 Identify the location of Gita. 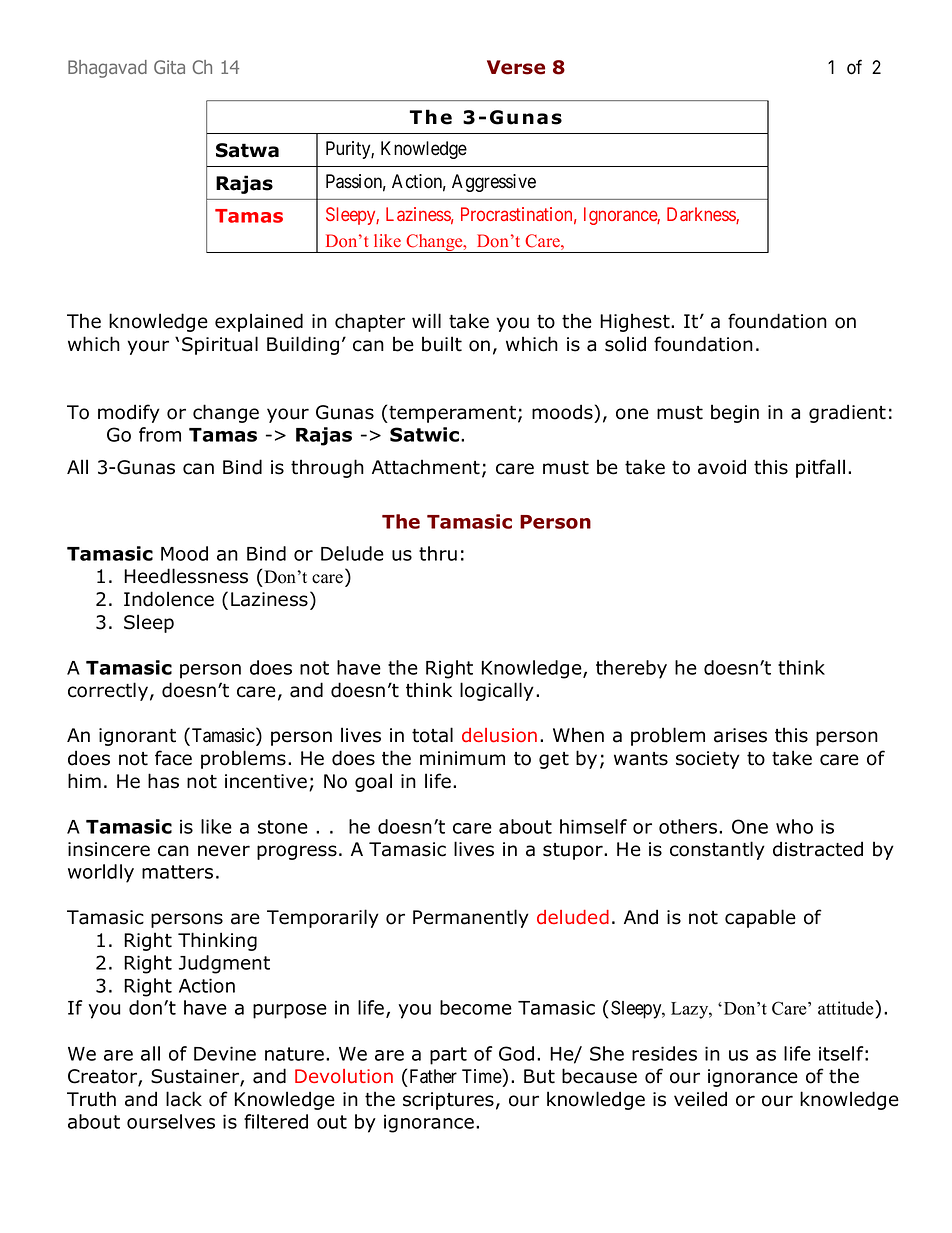
(169, 67).
